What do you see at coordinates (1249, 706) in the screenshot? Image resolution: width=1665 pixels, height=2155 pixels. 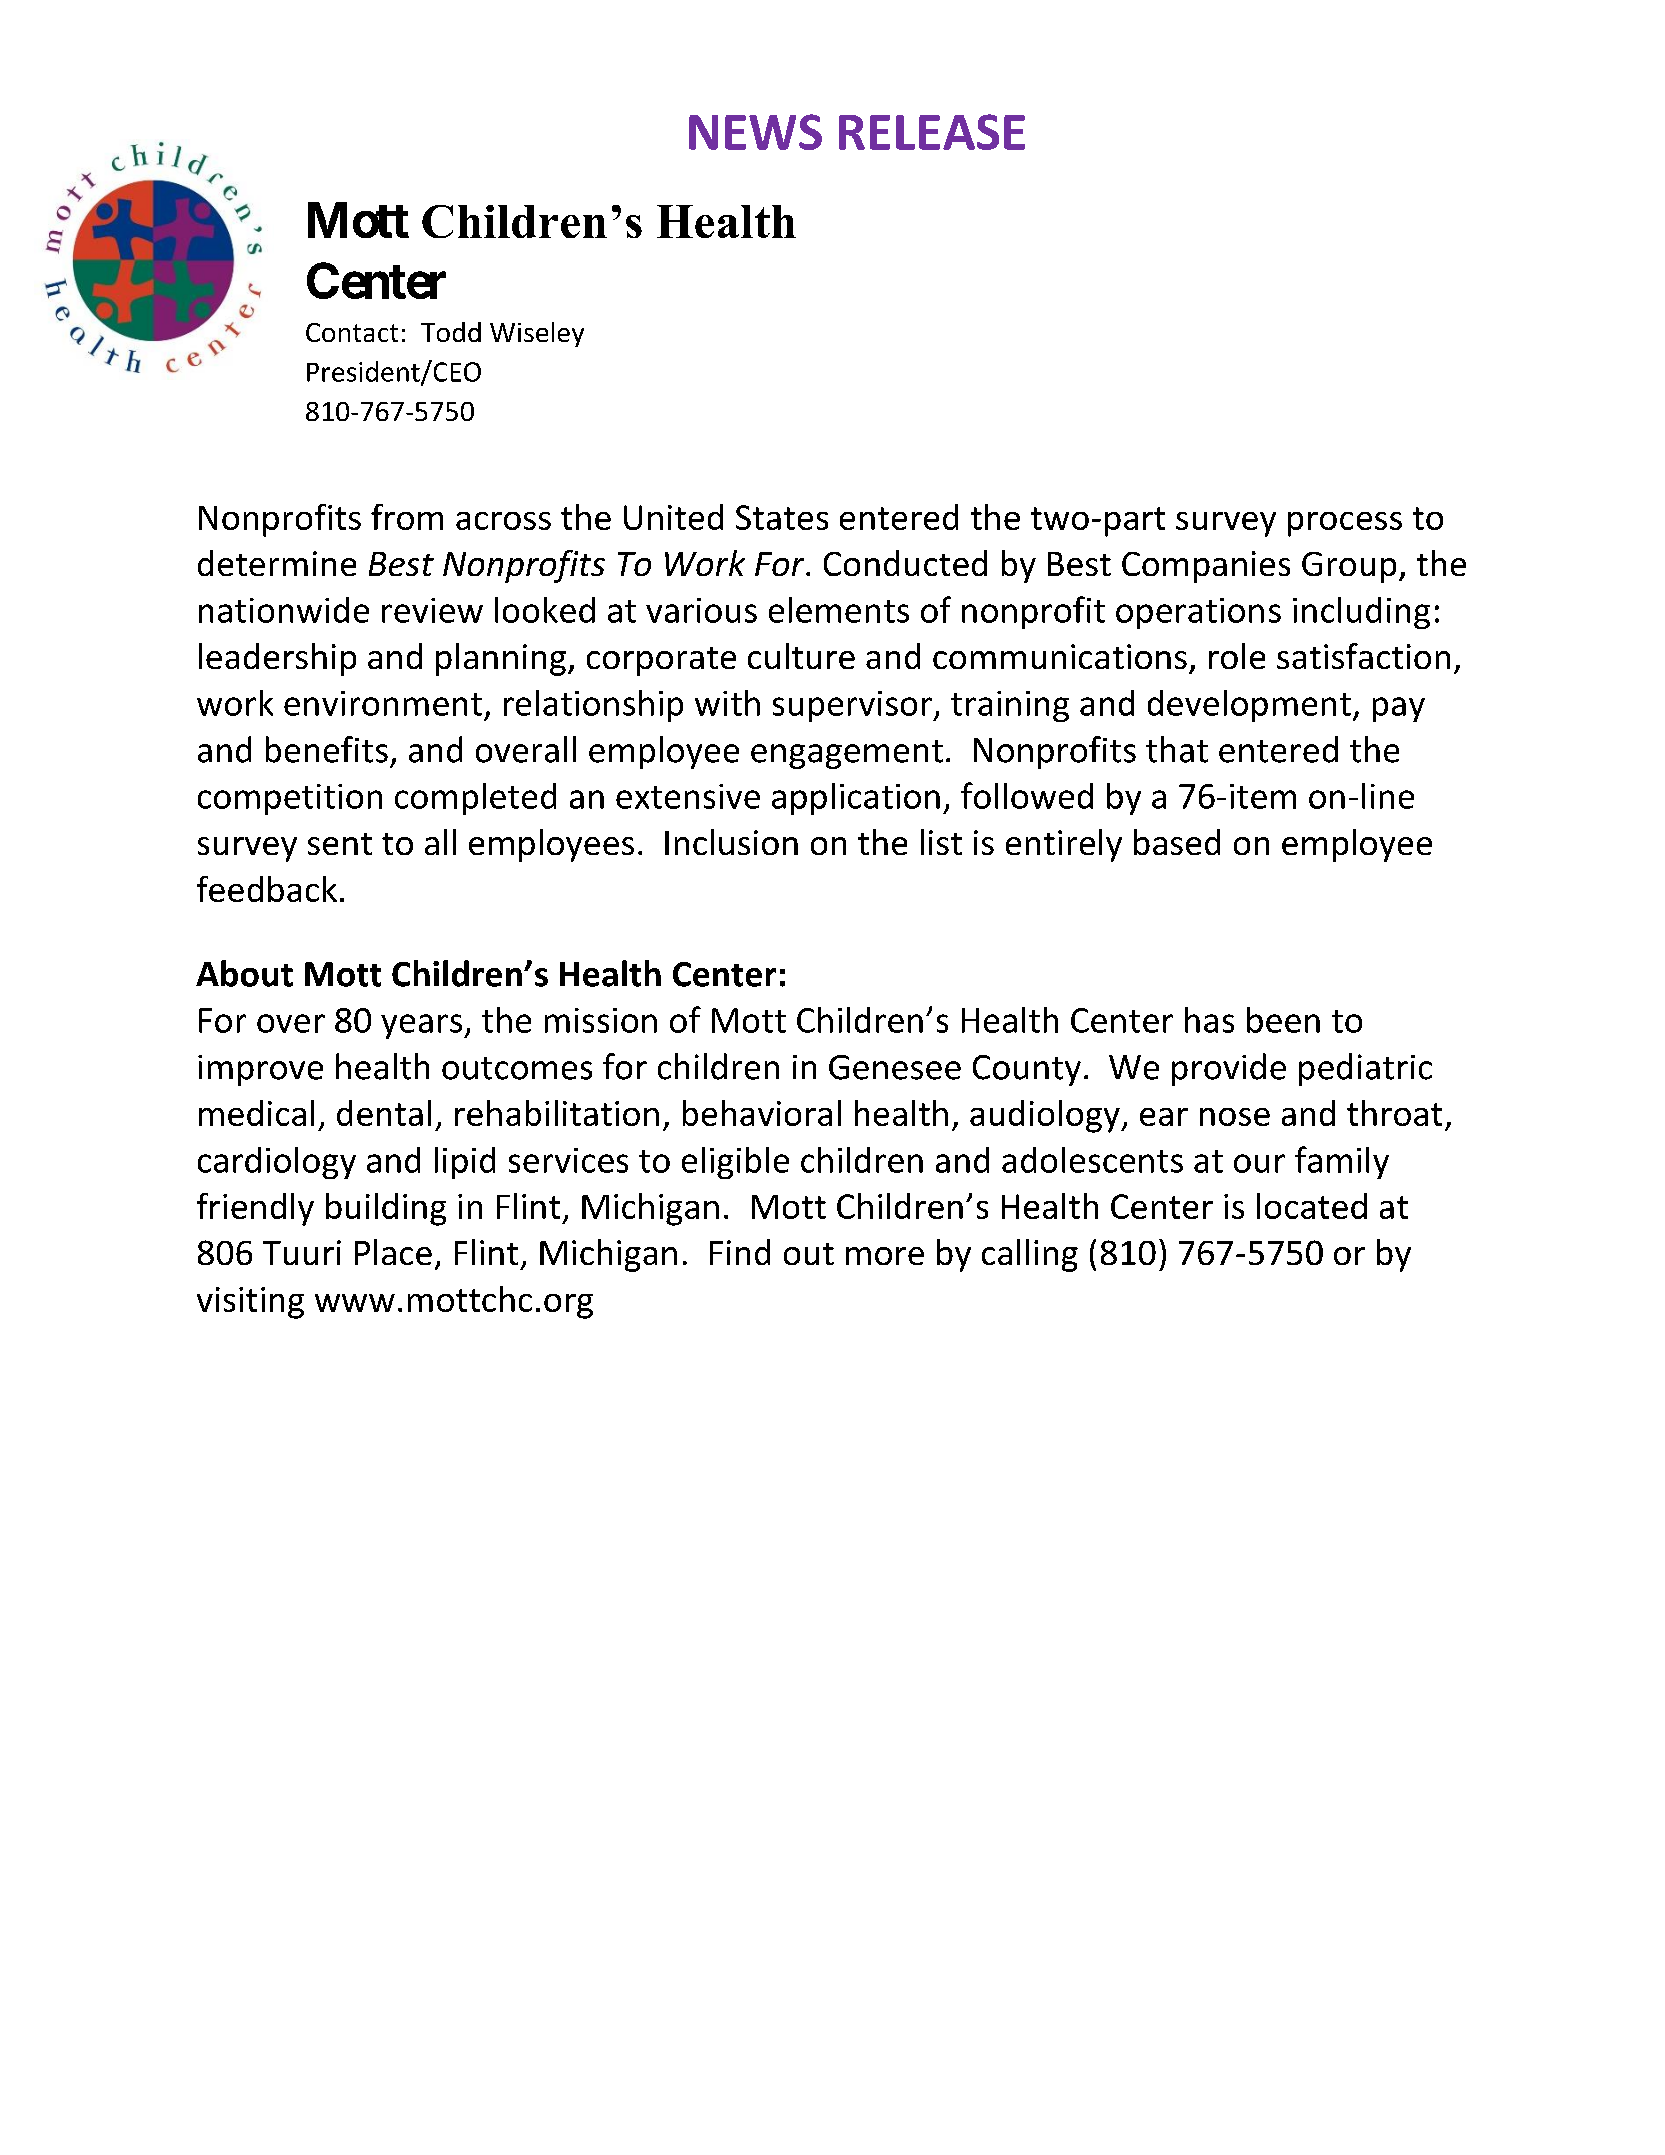 I see `development` at bounding box center [1249, 706].
